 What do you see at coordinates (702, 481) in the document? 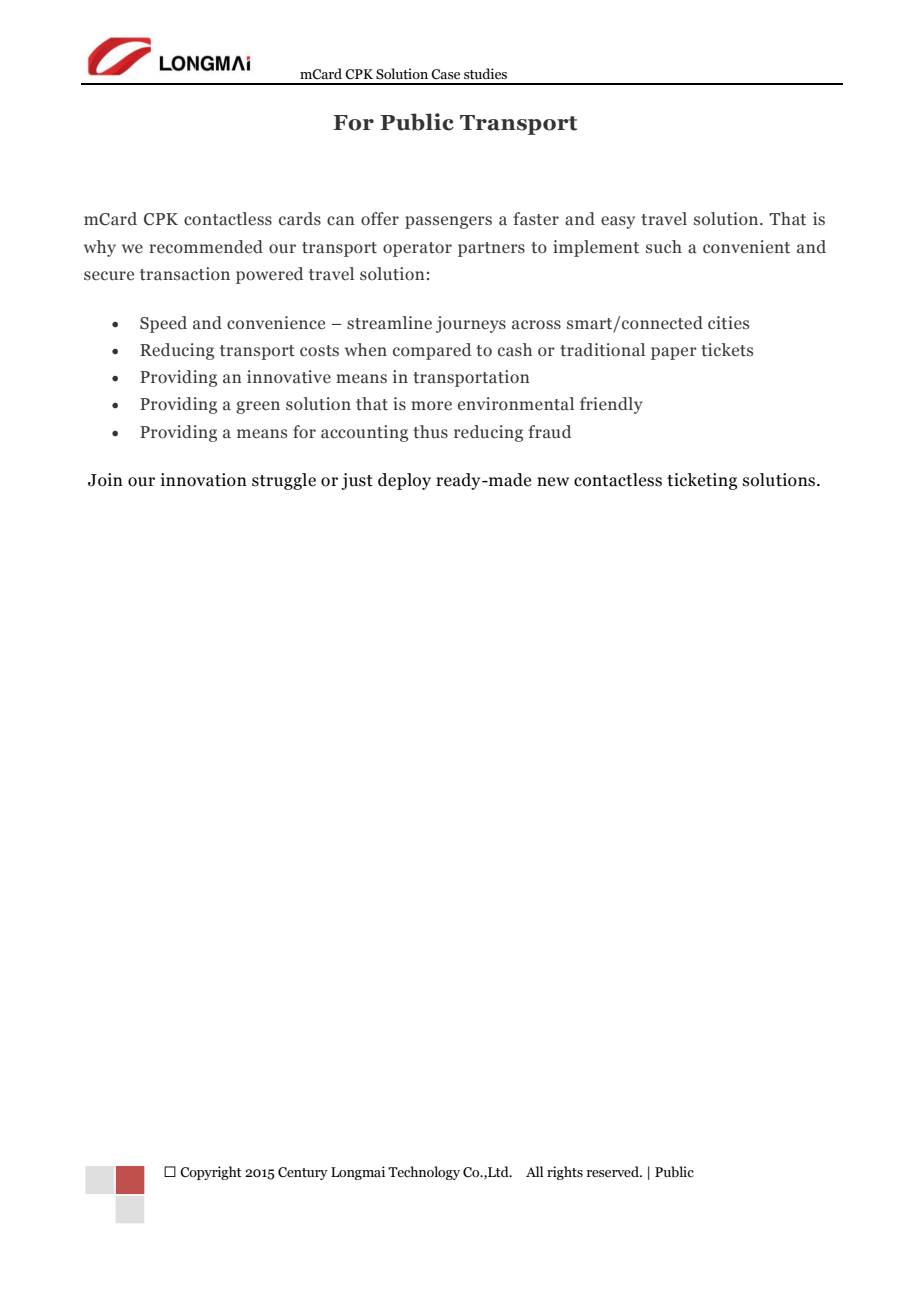
I see `ticketing` at bounding box center [702, 481].
